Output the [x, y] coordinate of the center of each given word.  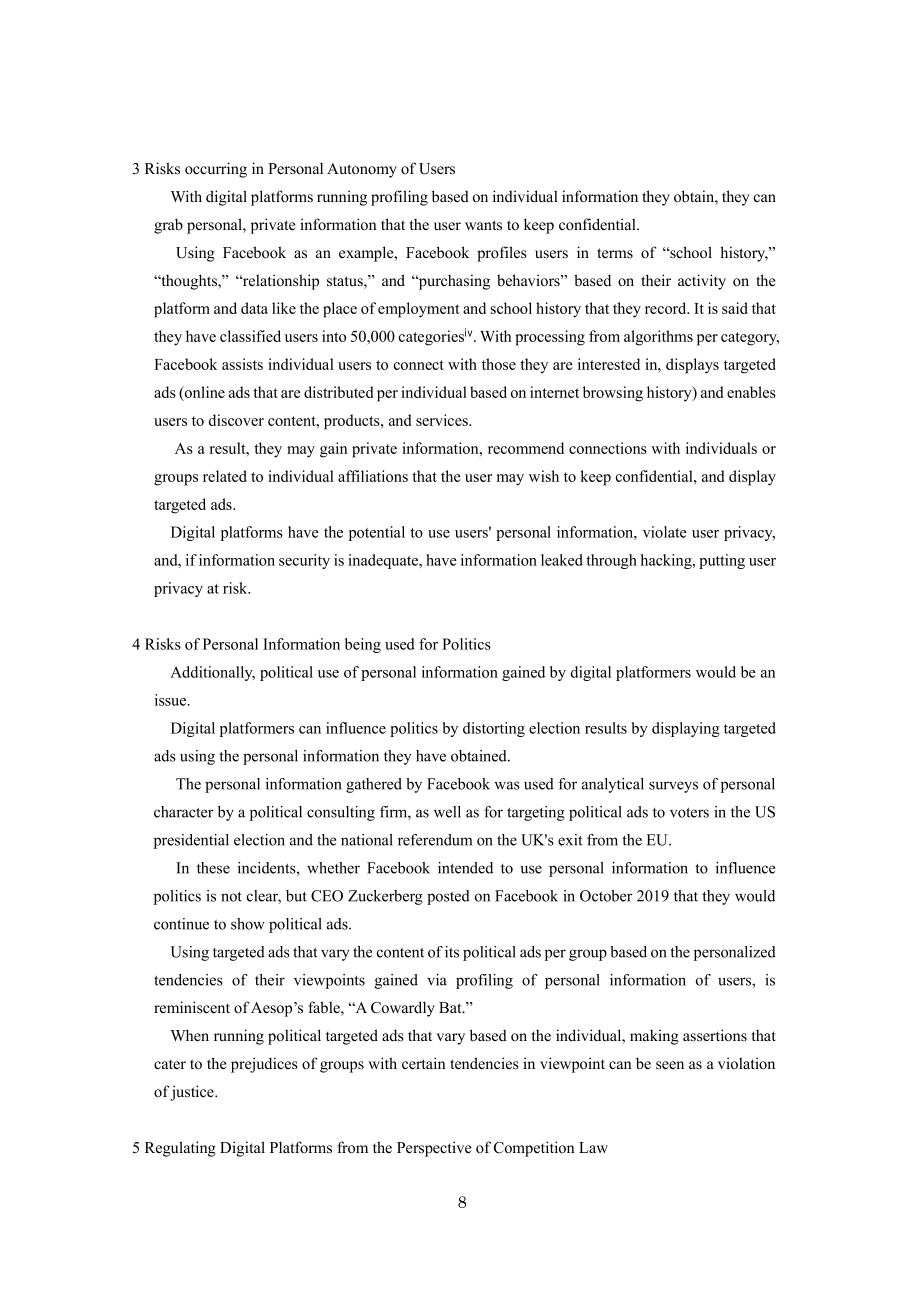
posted [448, 897]
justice [192, 1093]
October [606, 896]
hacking [667, 561]
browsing [613, 394]
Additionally [212, 673]
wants [483, 225]
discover [236, 420]
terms [615, 253]
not [231, 897]
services [443, 420]
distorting [494, 729]
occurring [216, 170]
